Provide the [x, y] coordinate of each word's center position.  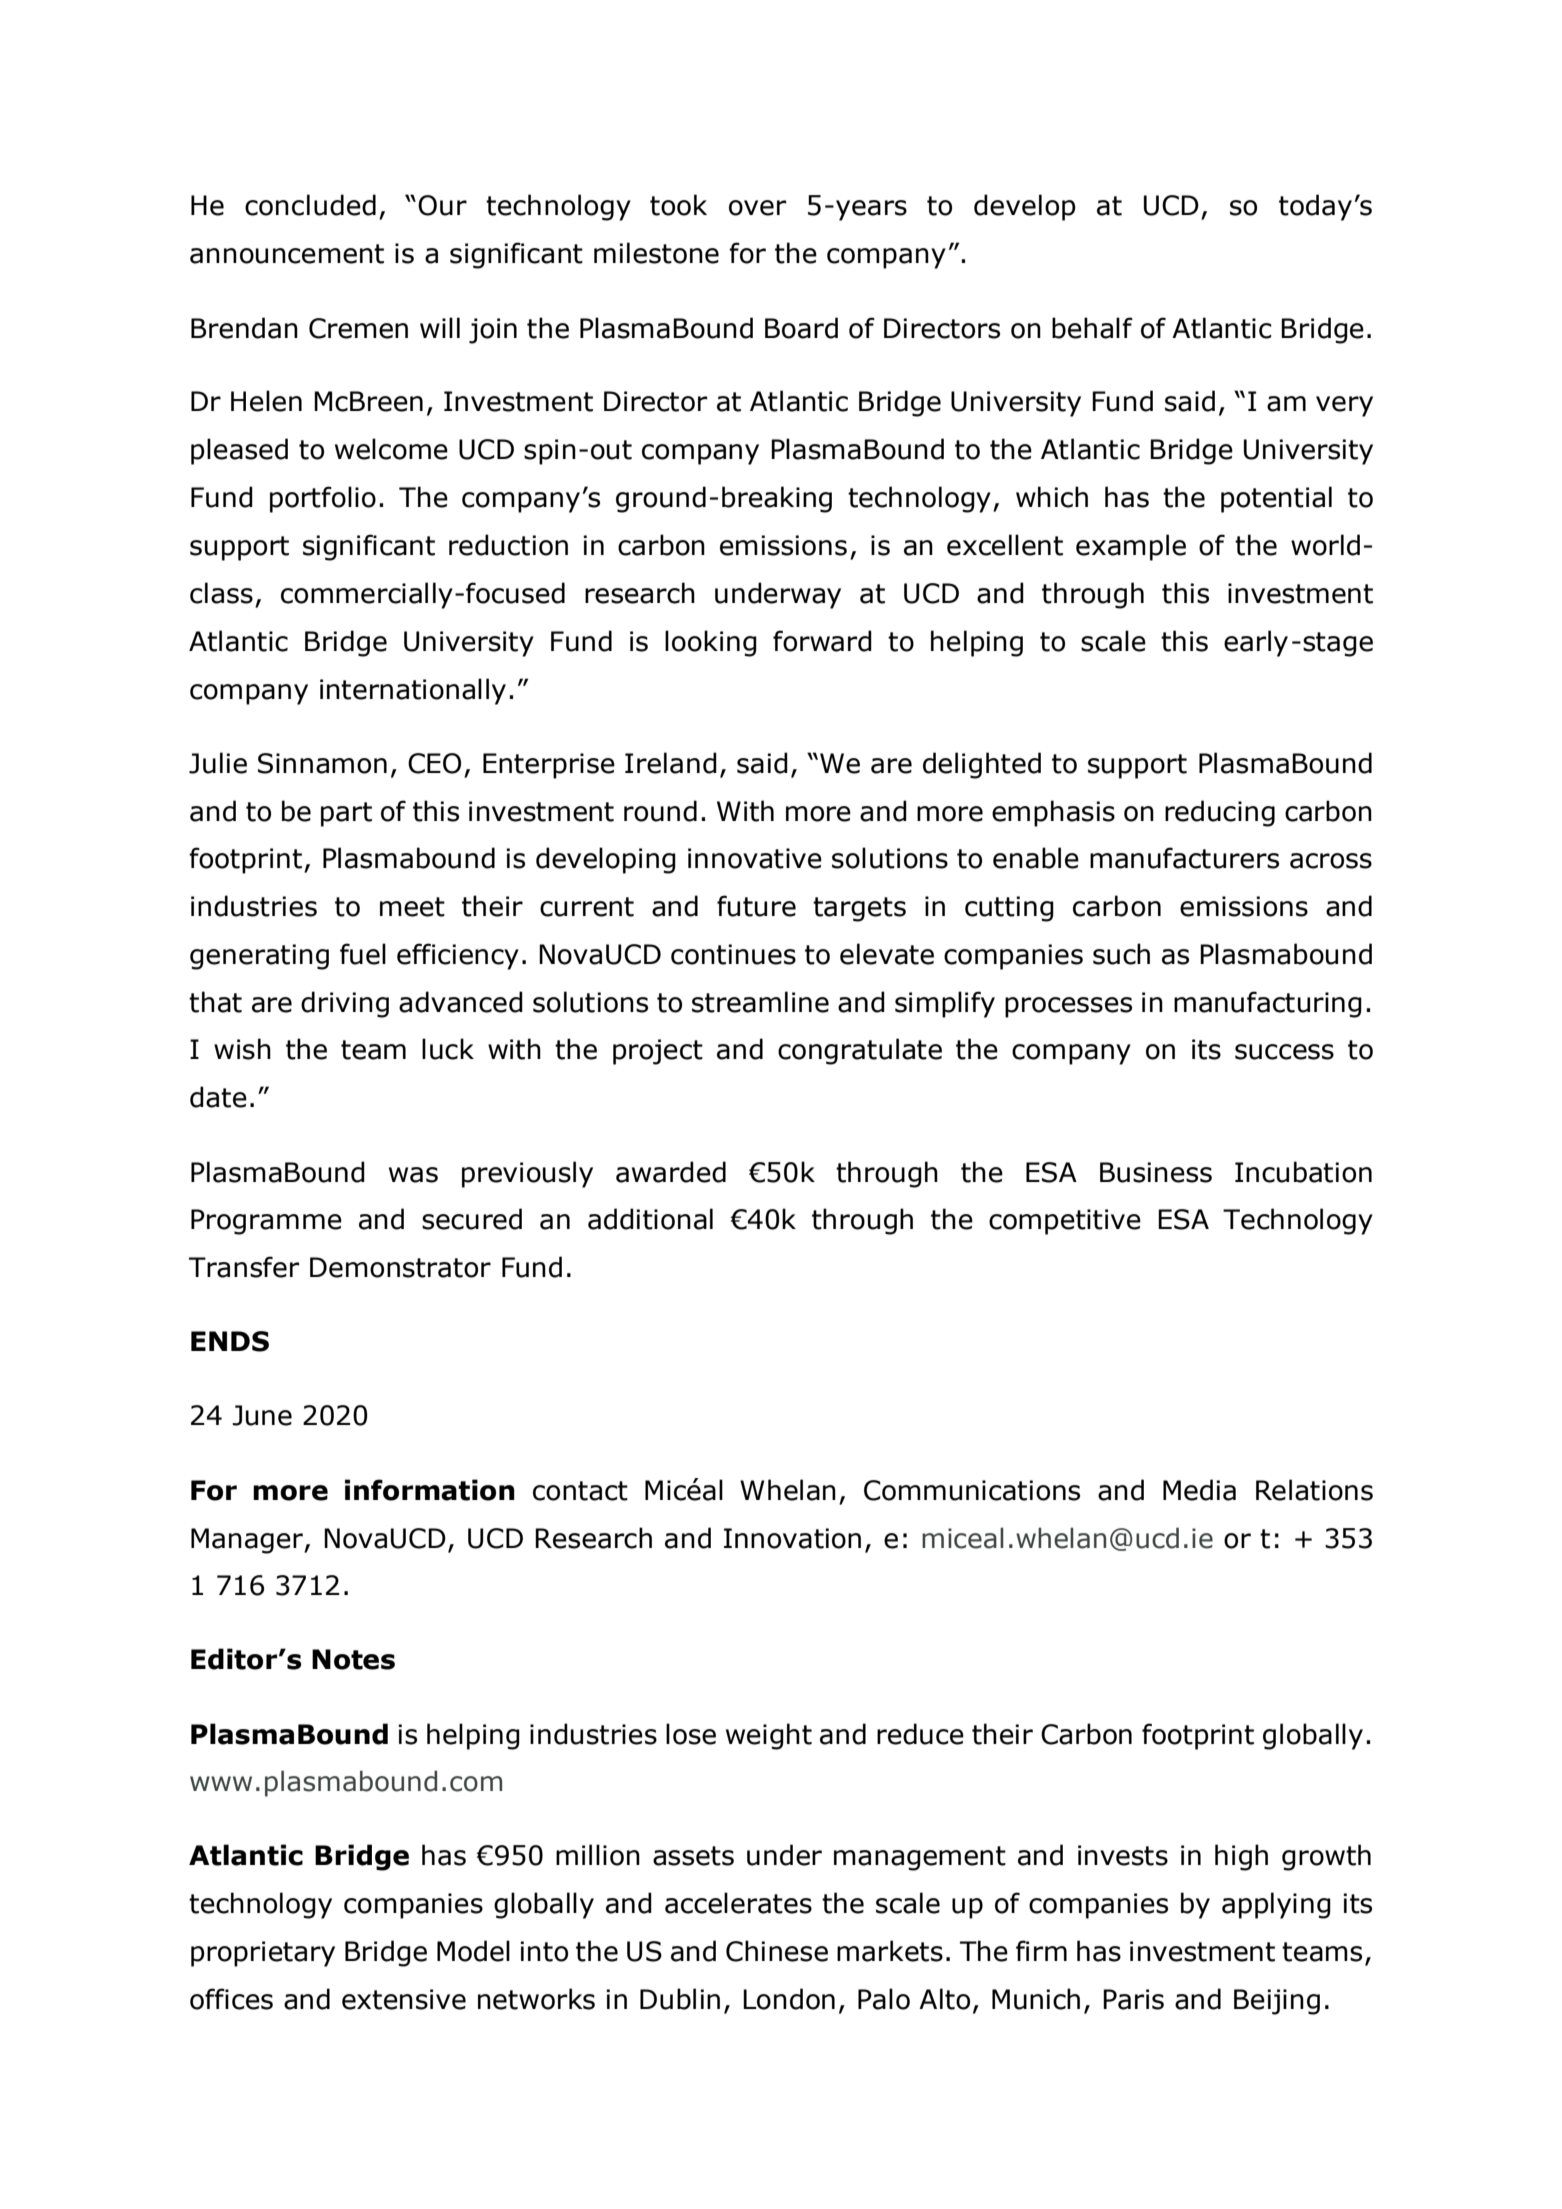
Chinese [777, 1951]
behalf [1092, 328]
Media [1199, 1490]
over [757, 208]
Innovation [792, 1538]
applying [1276, 1905]
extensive [404, 1999]
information [430, 1490]
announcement [287, 254]
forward [822, 641]
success [1284, 1052]
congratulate [860, 1051]
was [413, 1175]
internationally [413, 691]
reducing [1220, 813]
